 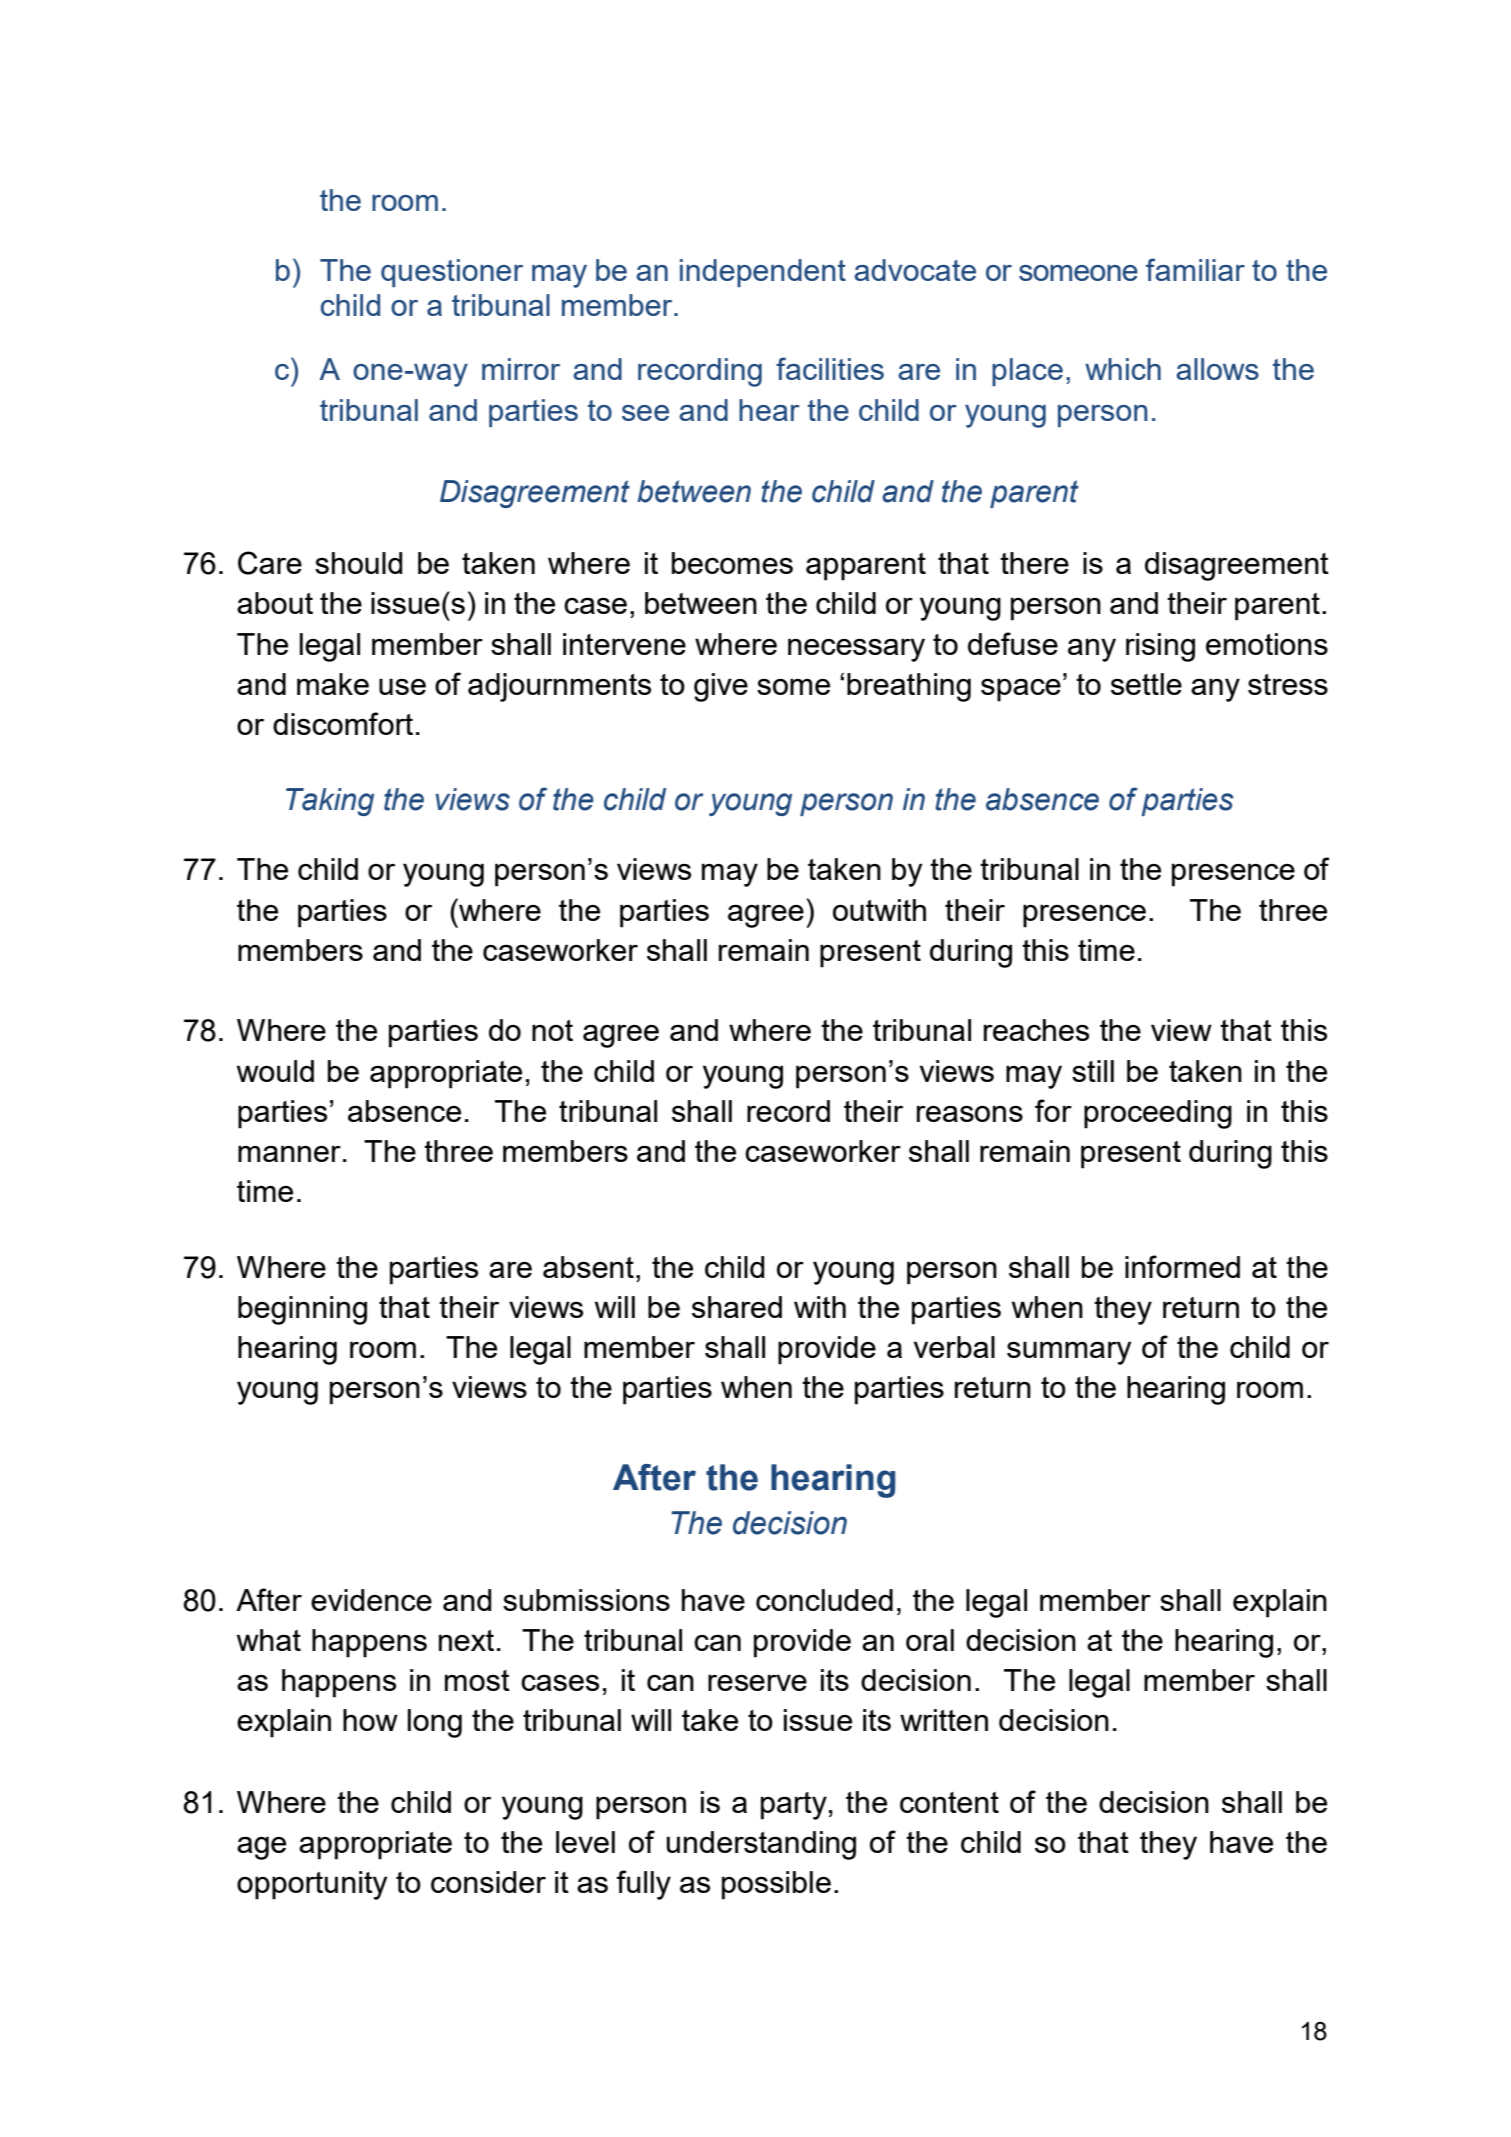 I want to click on independent, so click(x=763, y=273).
